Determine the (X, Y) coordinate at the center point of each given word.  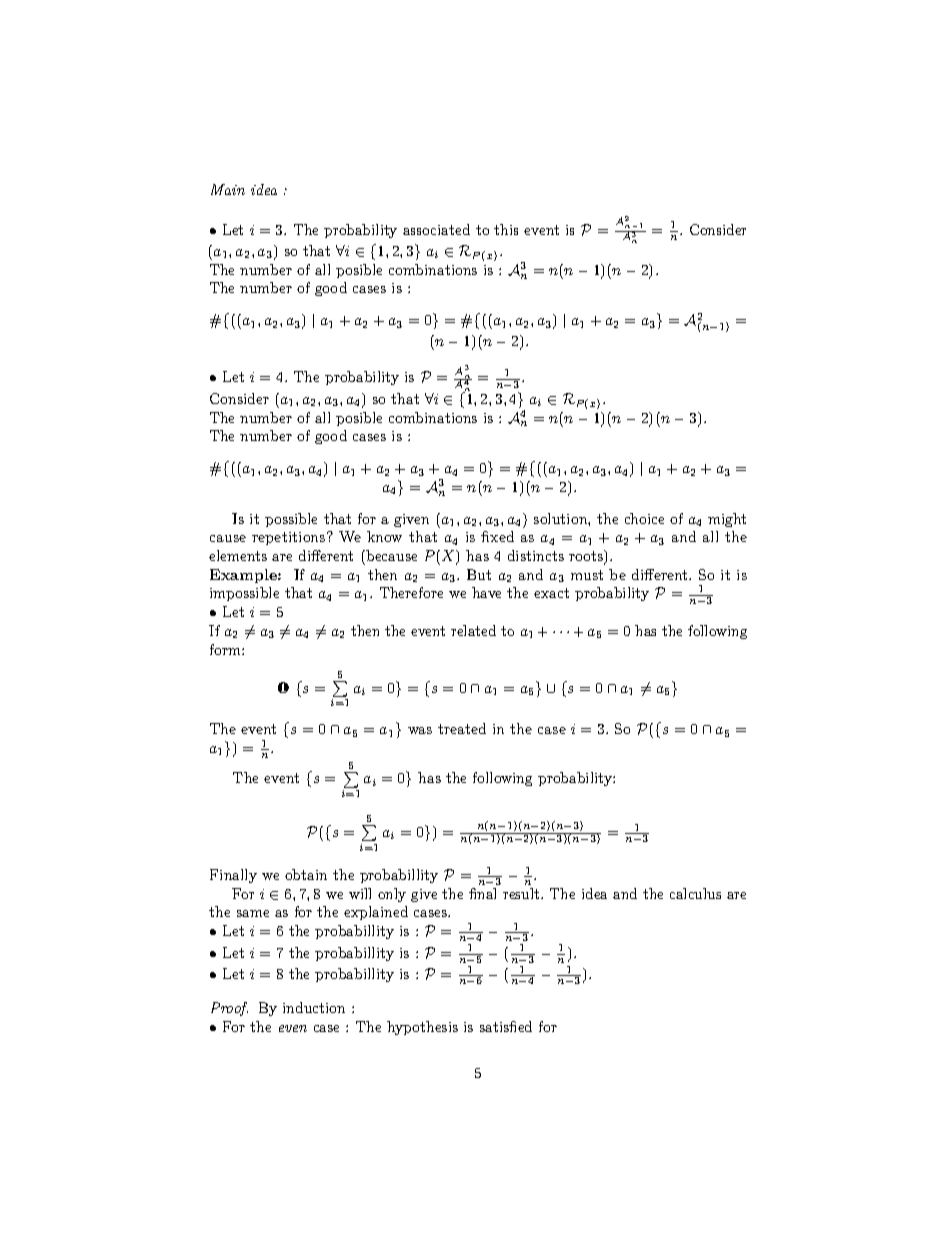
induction (314, 1007)
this (506, 229)
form (226, 649)
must (587, 575)
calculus (695, 893)
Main (228, 189)
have (486, 592)
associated (436, 229)
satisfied (506, 1026)
